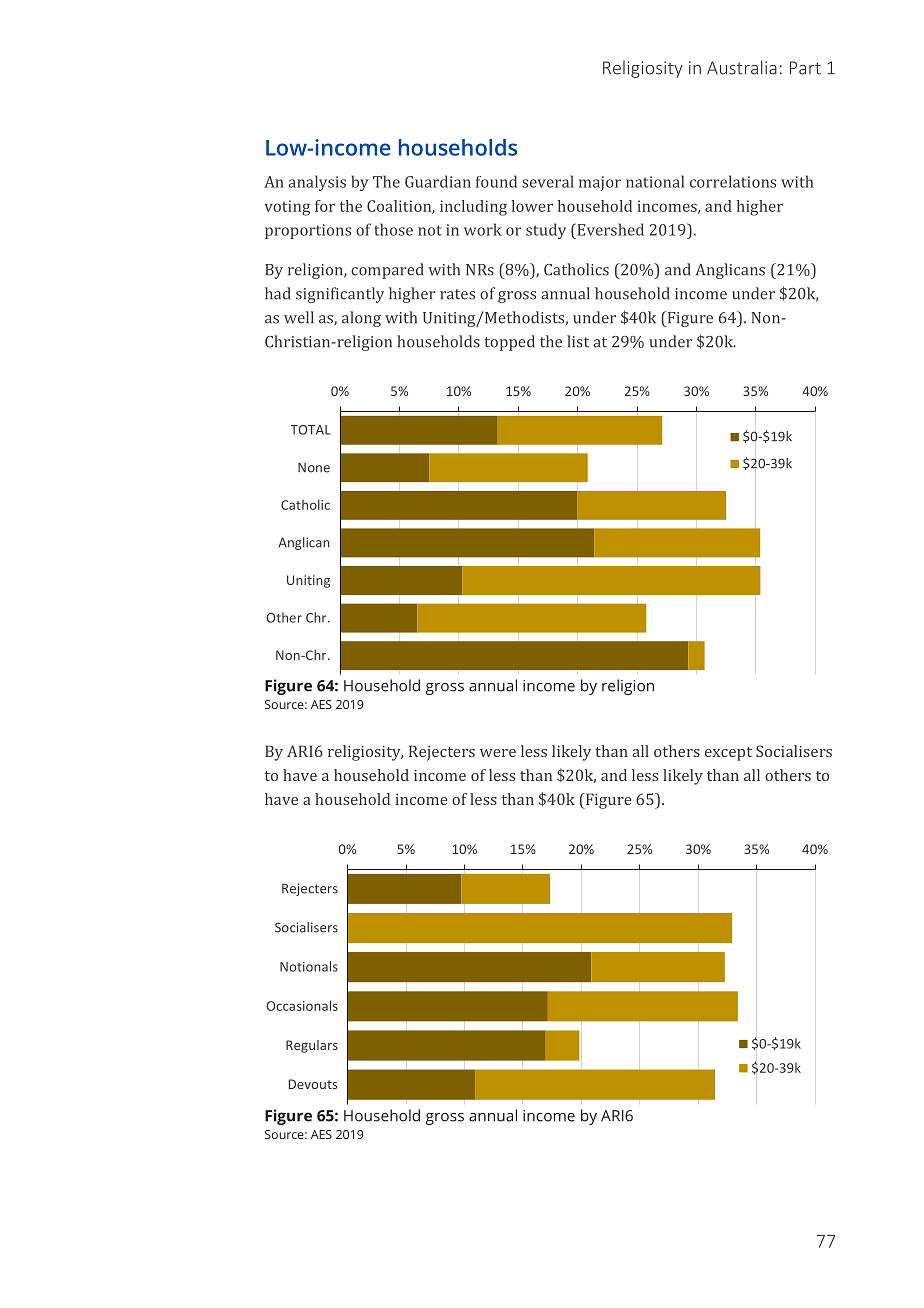  I want to click on Regulars, so click(312, 1046).
